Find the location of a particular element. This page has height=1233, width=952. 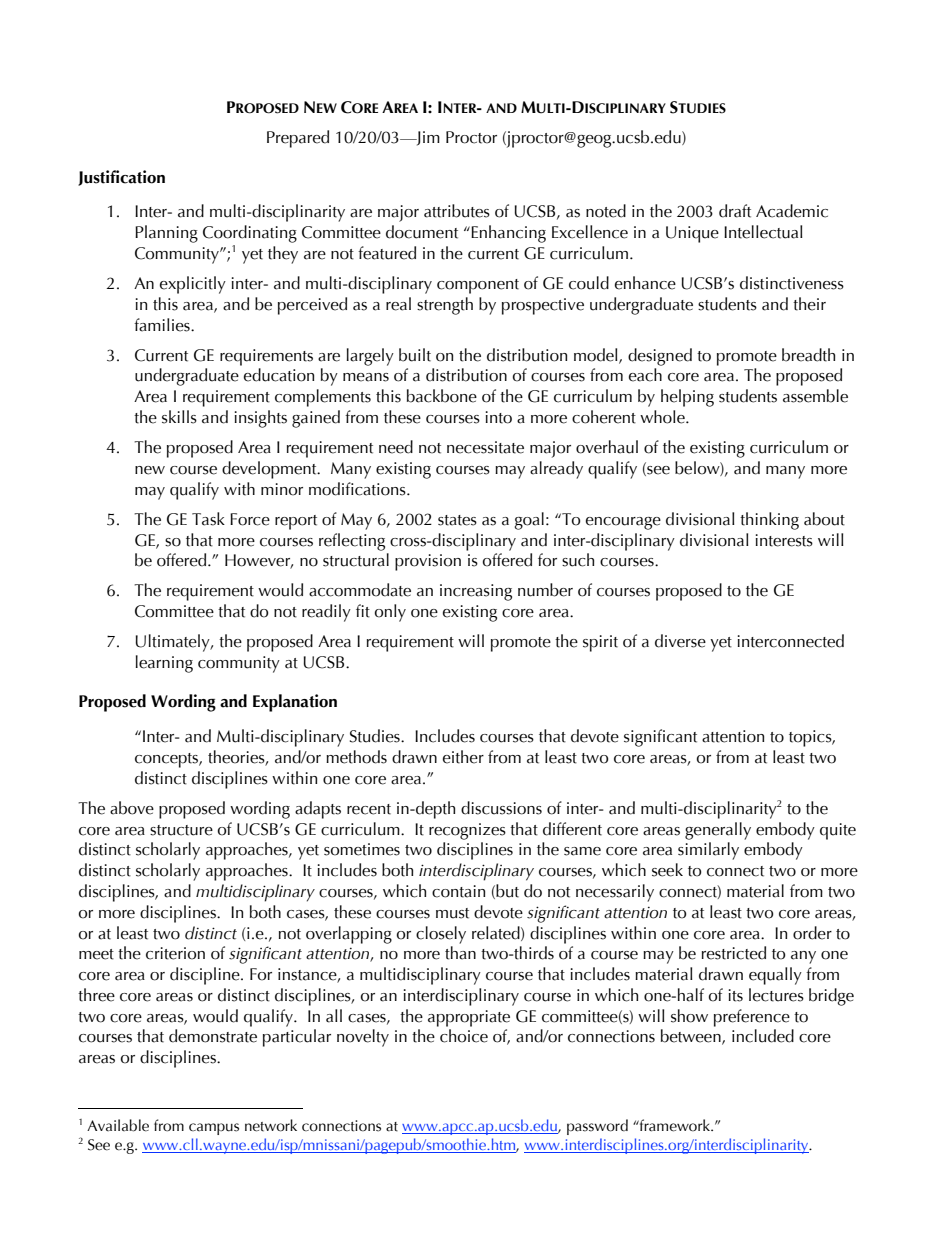

attributes is located at coordinates (457, 211).
